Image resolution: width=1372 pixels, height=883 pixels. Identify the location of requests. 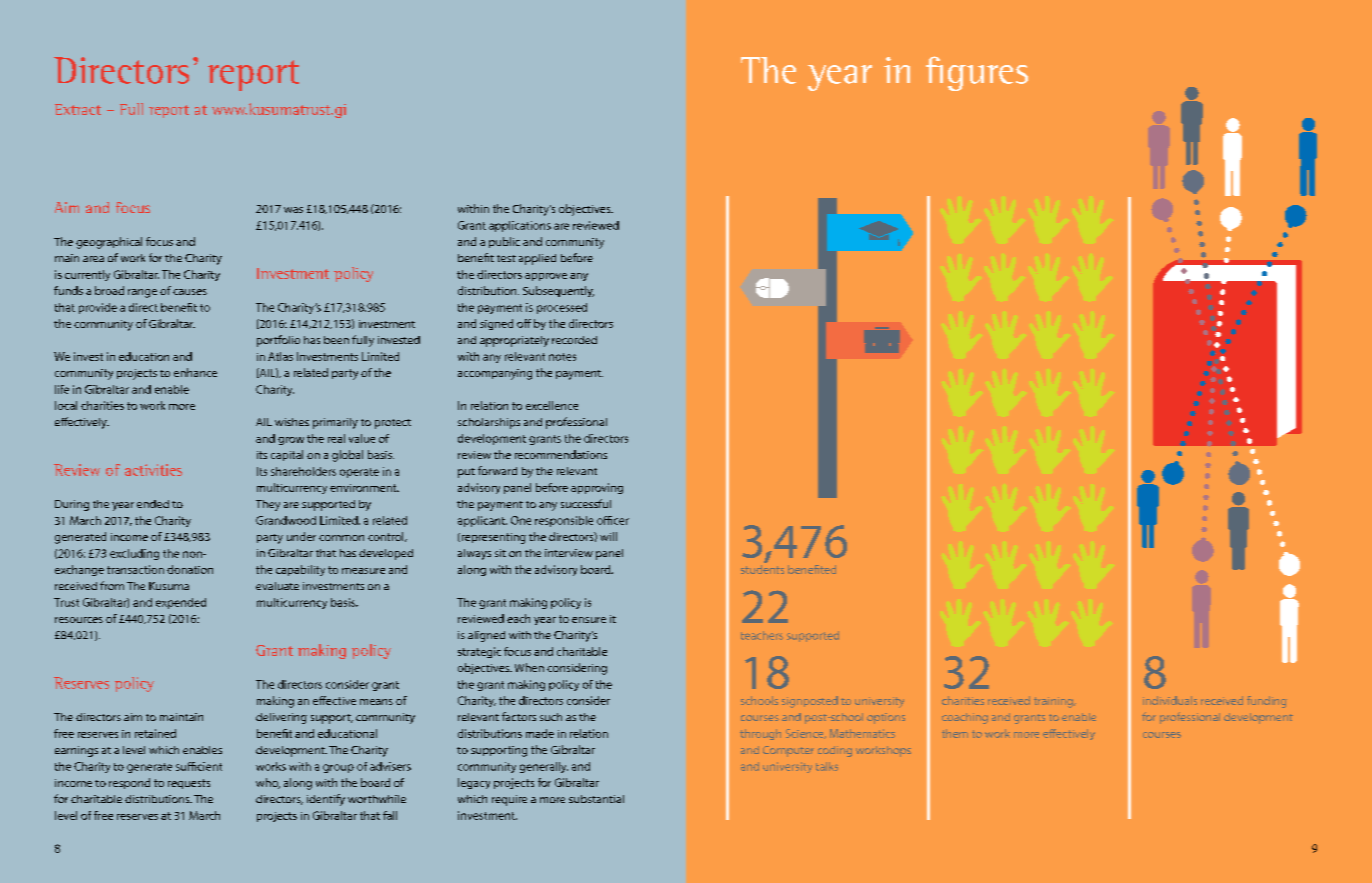
(189, 784).
